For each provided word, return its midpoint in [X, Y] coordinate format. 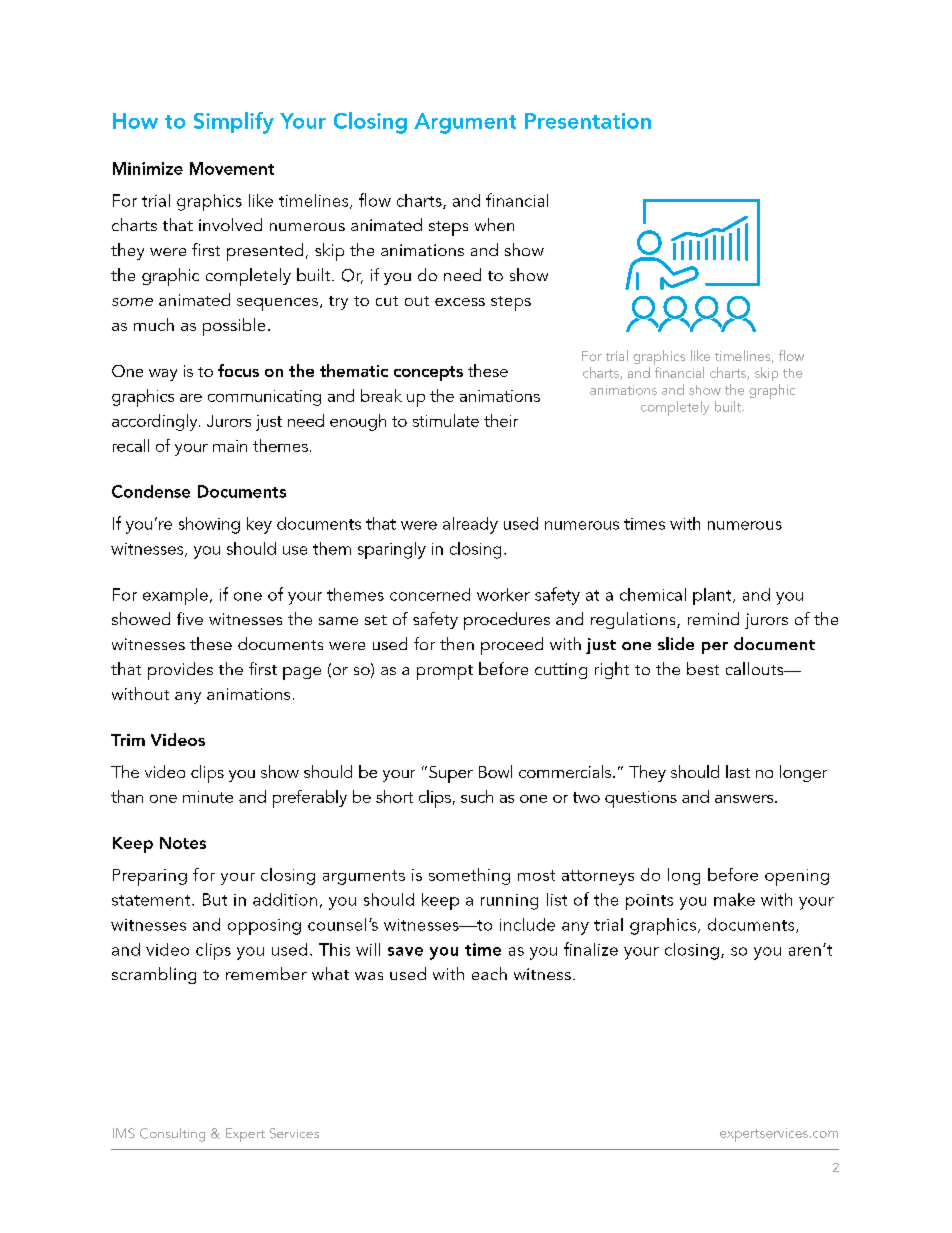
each [489, 973]
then [457, 643]
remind [713, 618]
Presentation [588, 121]
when [494, 224]
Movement [232, 168]
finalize [591, 949]
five [190, 618]
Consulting [172, 1135]
